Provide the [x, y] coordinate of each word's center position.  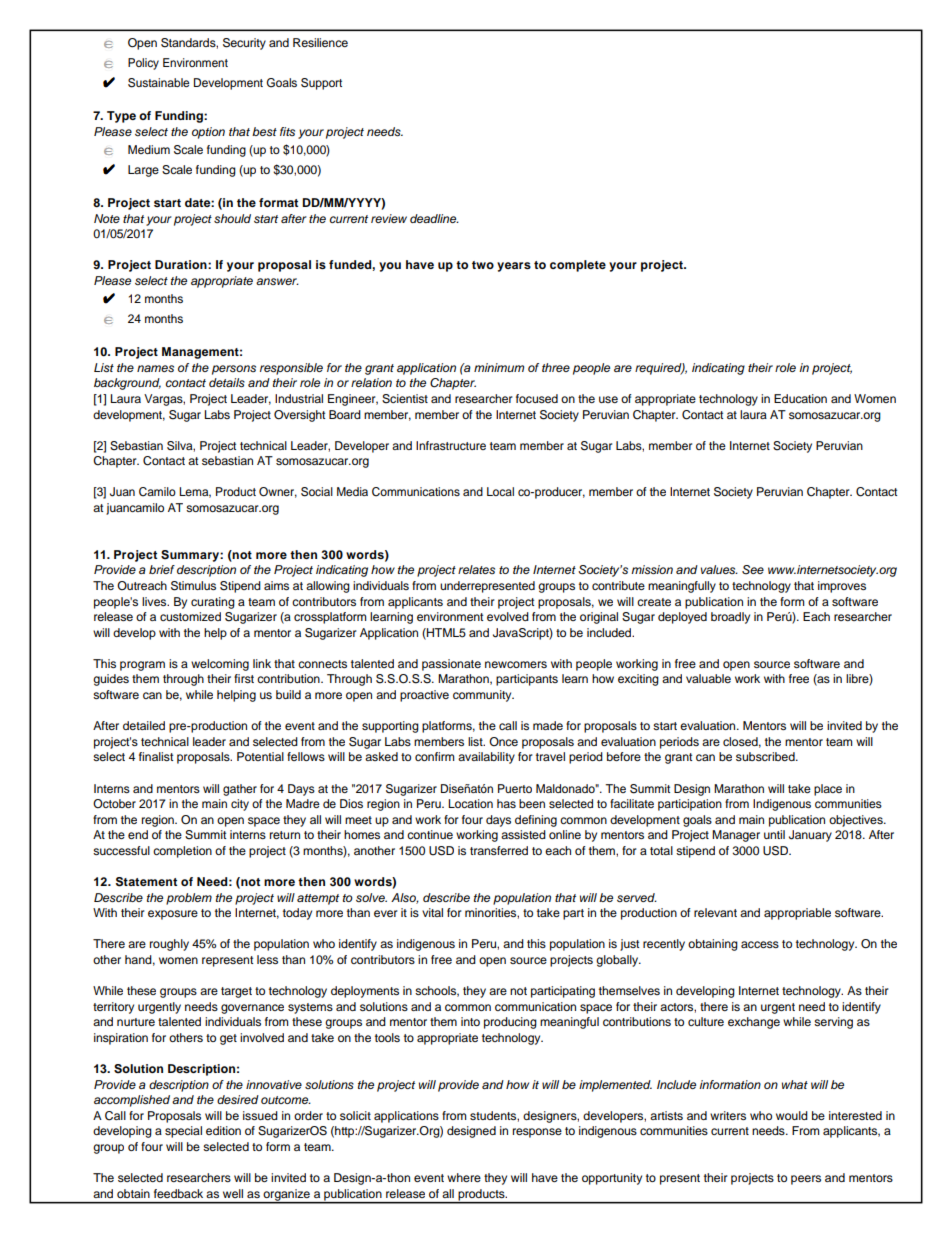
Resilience [320, 42]
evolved [508, 616]
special [183, 1132]
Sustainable [159, 83]
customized [190, 616]
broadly [730, 618]
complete [578, 266]
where [464, 1177]
